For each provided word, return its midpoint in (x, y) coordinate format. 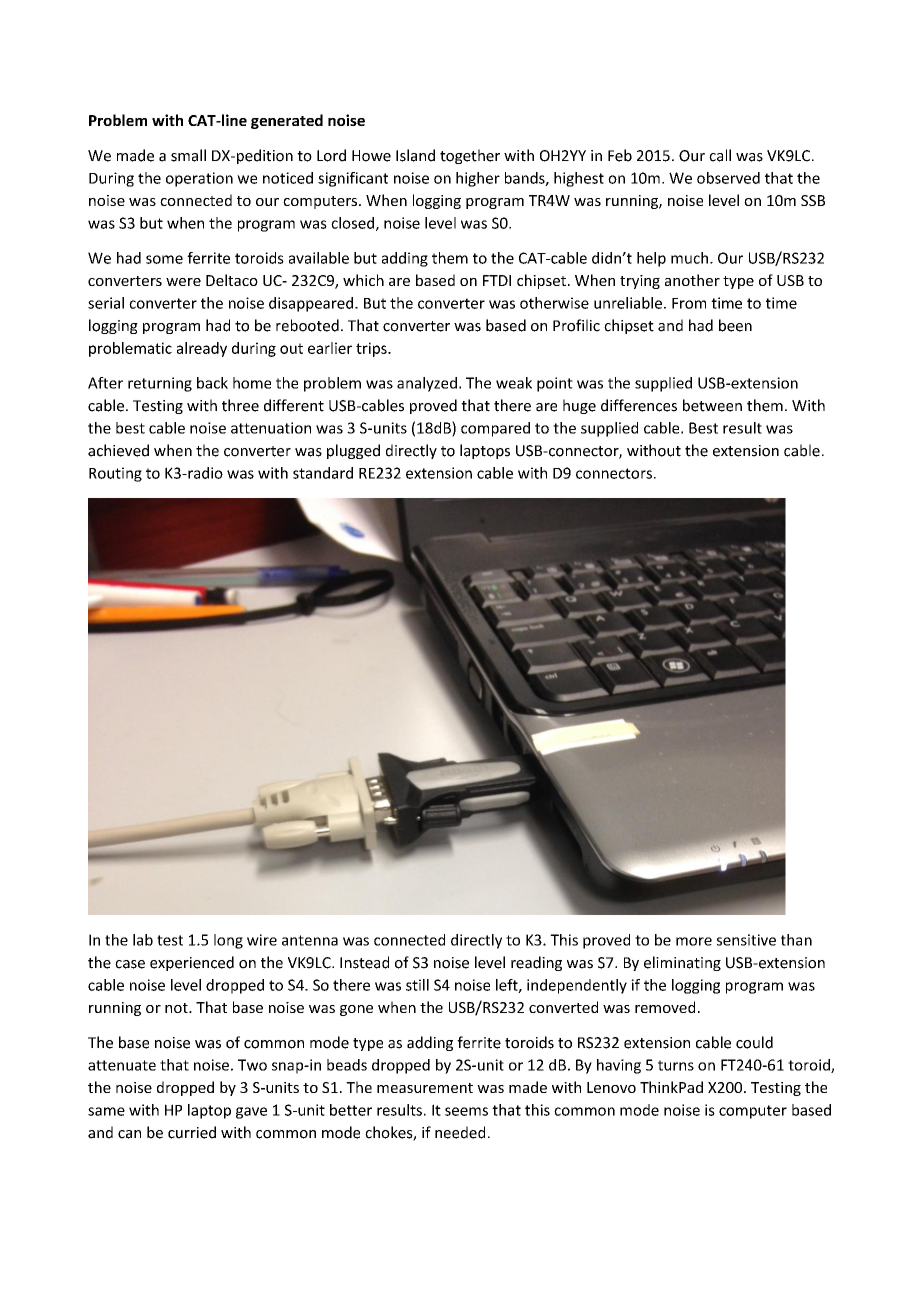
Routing (115, 474)
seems (466, 1111)
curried (192, 1132)
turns (676, 1065)
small (188, 155)
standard (323, 473)
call (720, 155)
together (470, 156)
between (712, 405)
